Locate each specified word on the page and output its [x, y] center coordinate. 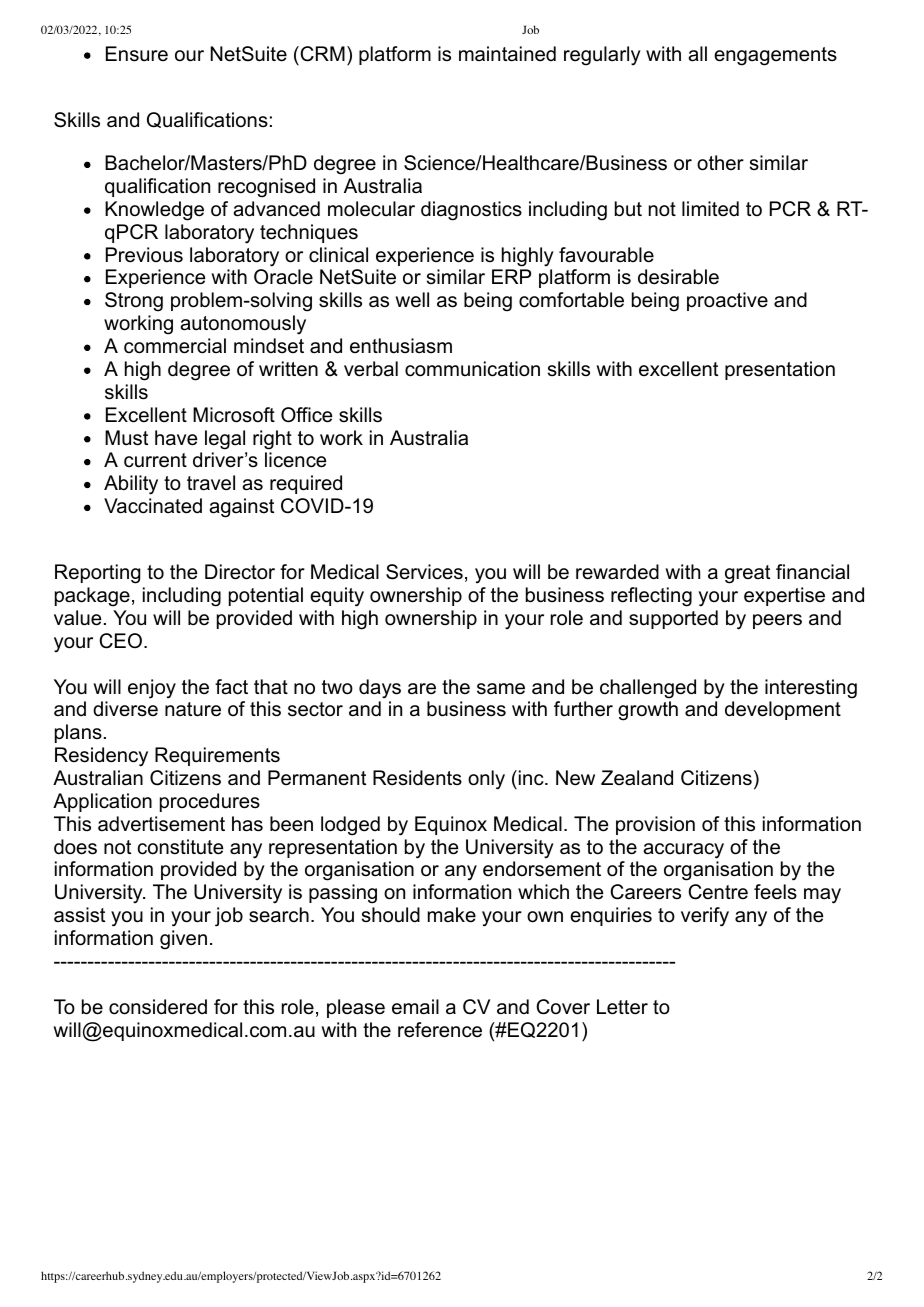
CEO [120, 641]
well [412, 300]
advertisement [161, 824]
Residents [417, 778]
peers [777, 621]
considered [158, 1007]
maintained [507, 54]
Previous [144, 255]
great [747, 574]
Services [424, 572]
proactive [727, 301]
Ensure [137, 54]
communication [472, 369]
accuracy [683, 851]
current [155, 460]
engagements [775, 56]
